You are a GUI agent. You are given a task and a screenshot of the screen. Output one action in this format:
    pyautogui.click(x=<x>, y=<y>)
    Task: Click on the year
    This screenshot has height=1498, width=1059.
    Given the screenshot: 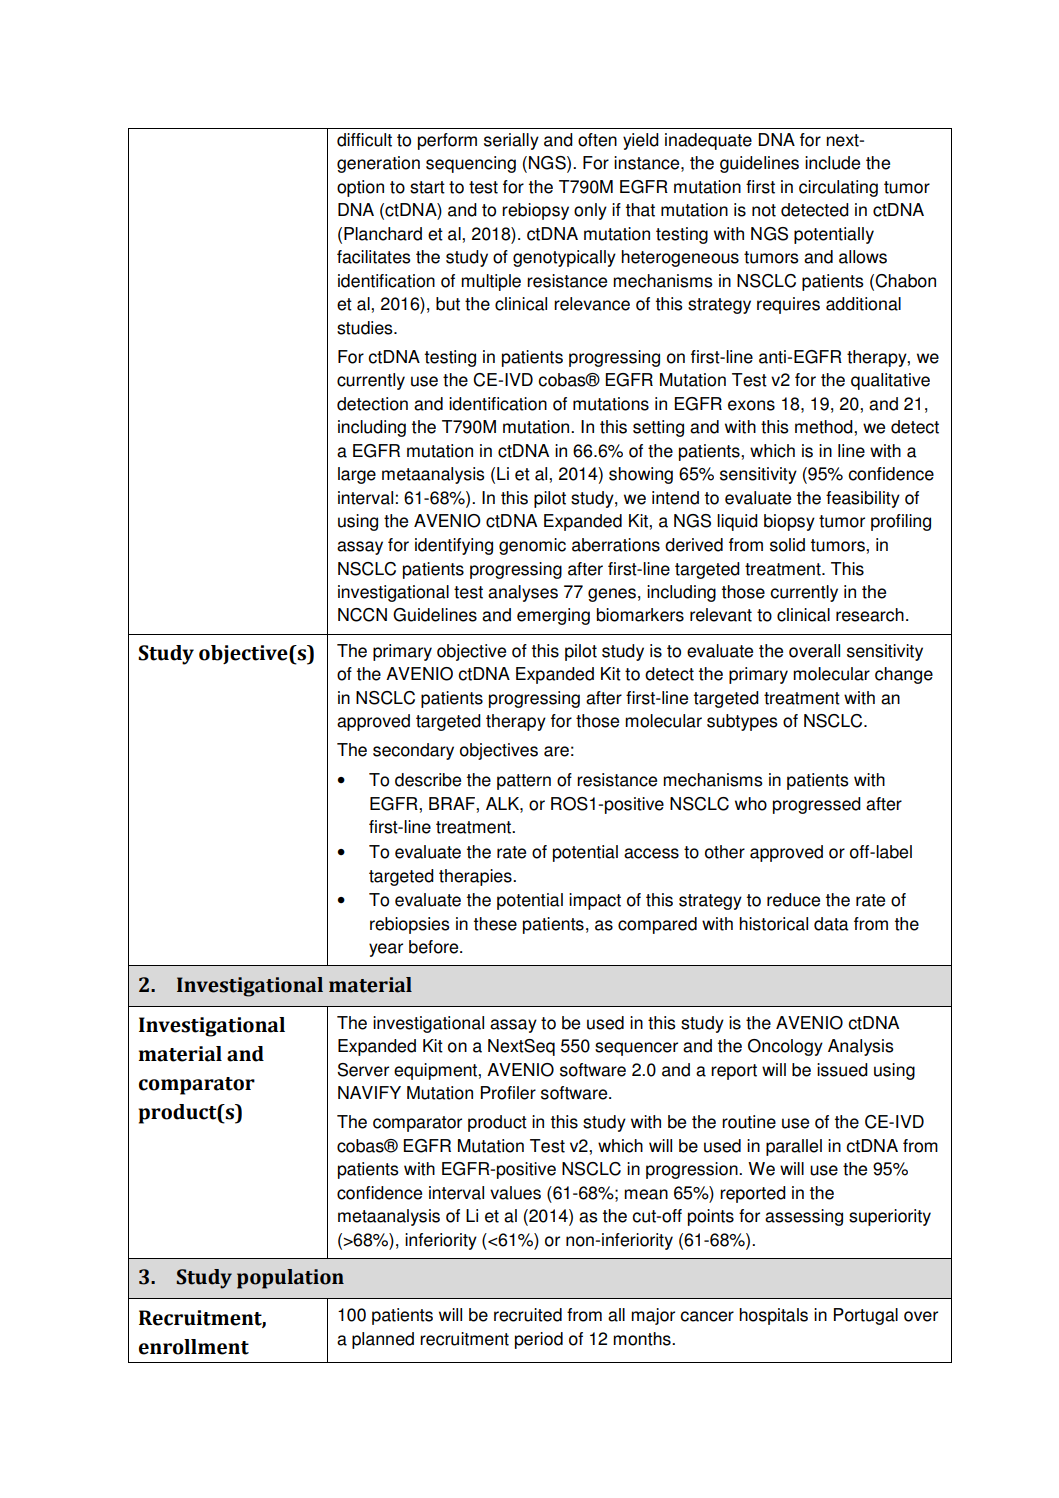 What is the action you would take?
    pyautogui.click(x=386, y=950)
